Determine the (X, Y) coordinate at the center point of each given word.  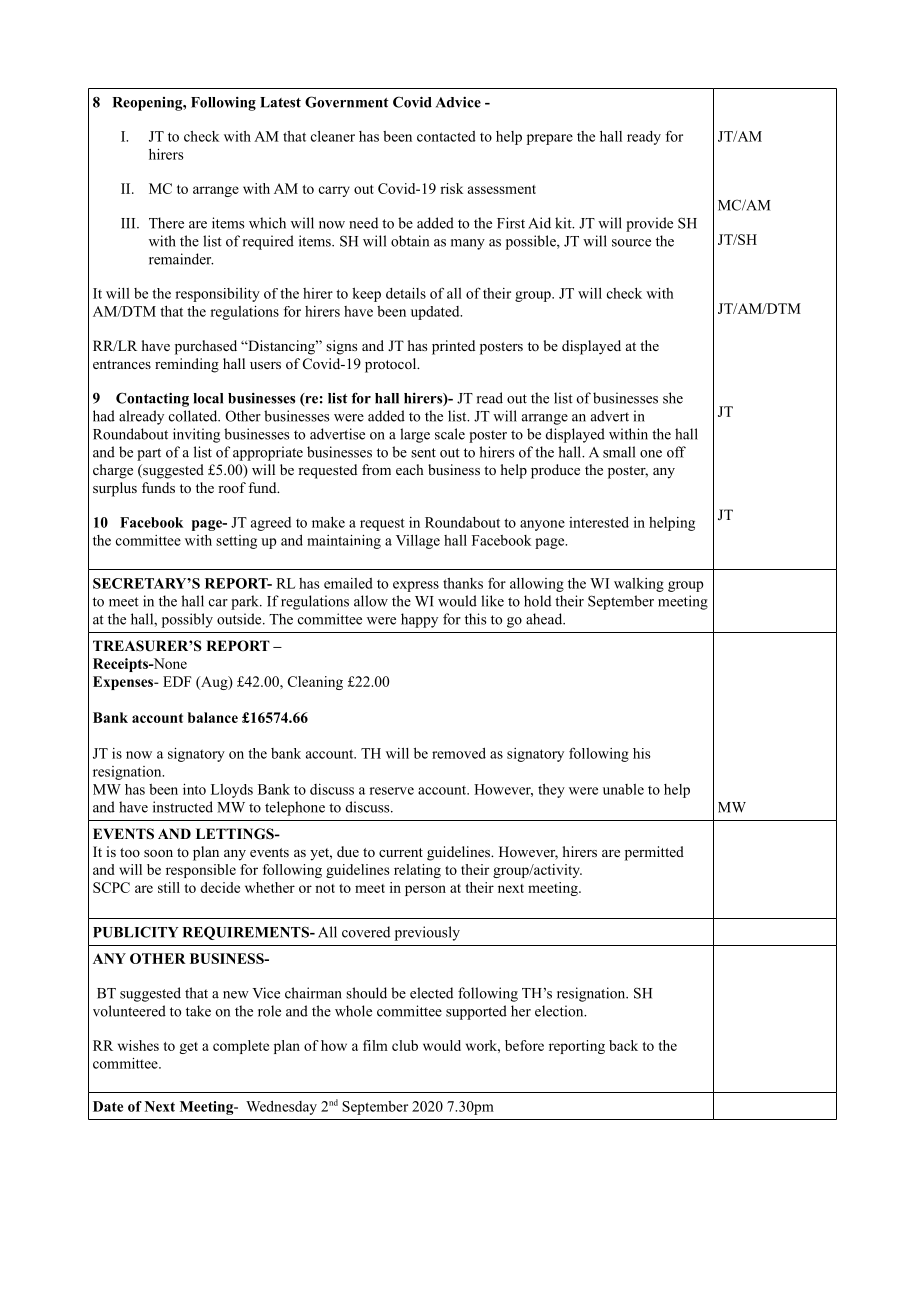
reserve (391, 791)
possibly (187, 620)
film (375, 1045)
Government (347, 102)
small (619, 452)
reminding (187, 365)
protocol (392, 365)
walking (639, 585)
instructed (183, 807)
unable (623, 789)
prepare (550, 139)
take (198, 1011)
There (166, 223)
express (416, 586)
